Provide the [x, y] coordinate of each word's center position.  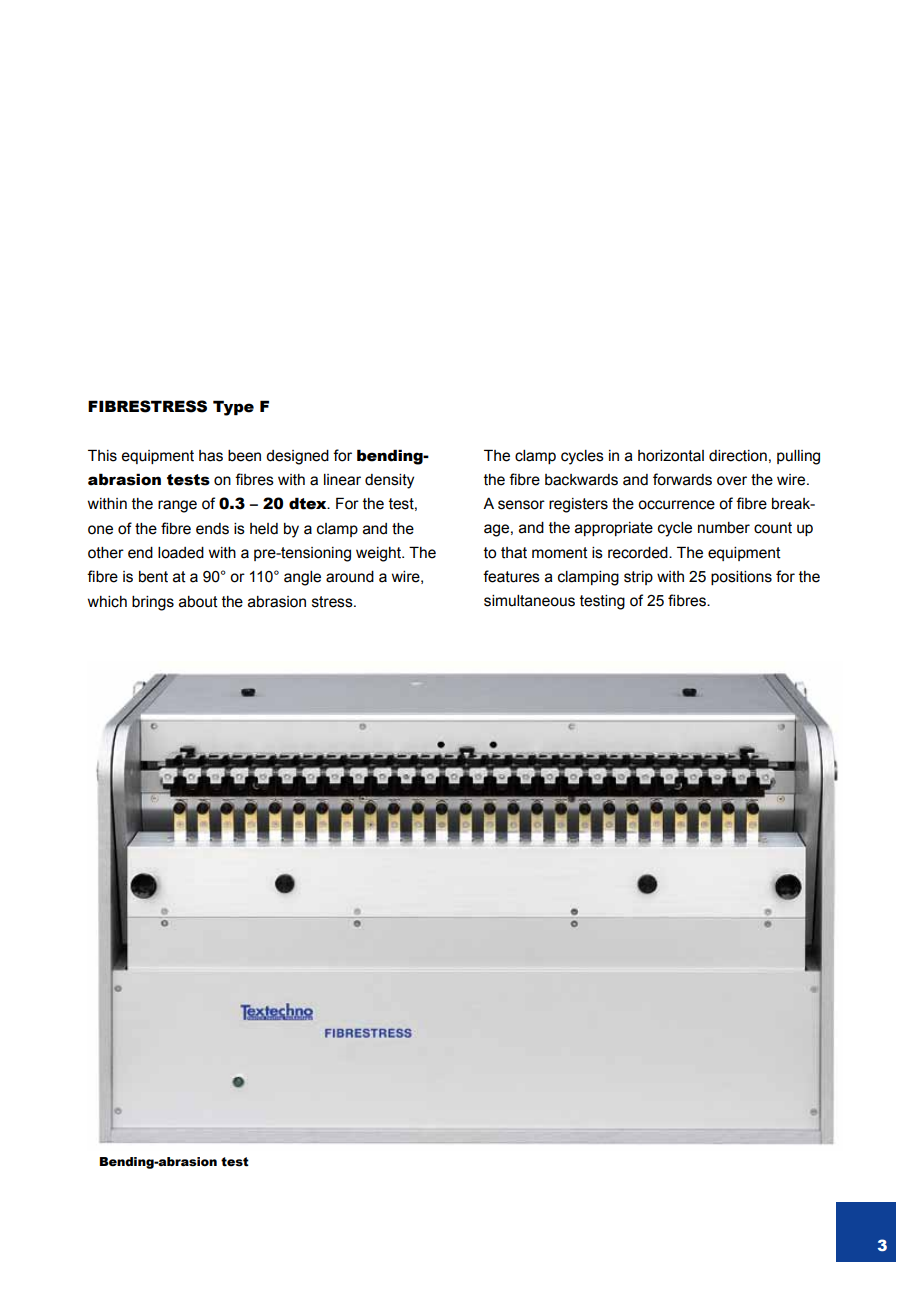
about [198, 602]
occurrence [676, 505]
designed [297, 457]
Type [233, 408]
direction [738, 456]
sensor [521, 505]
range [177, 506]
